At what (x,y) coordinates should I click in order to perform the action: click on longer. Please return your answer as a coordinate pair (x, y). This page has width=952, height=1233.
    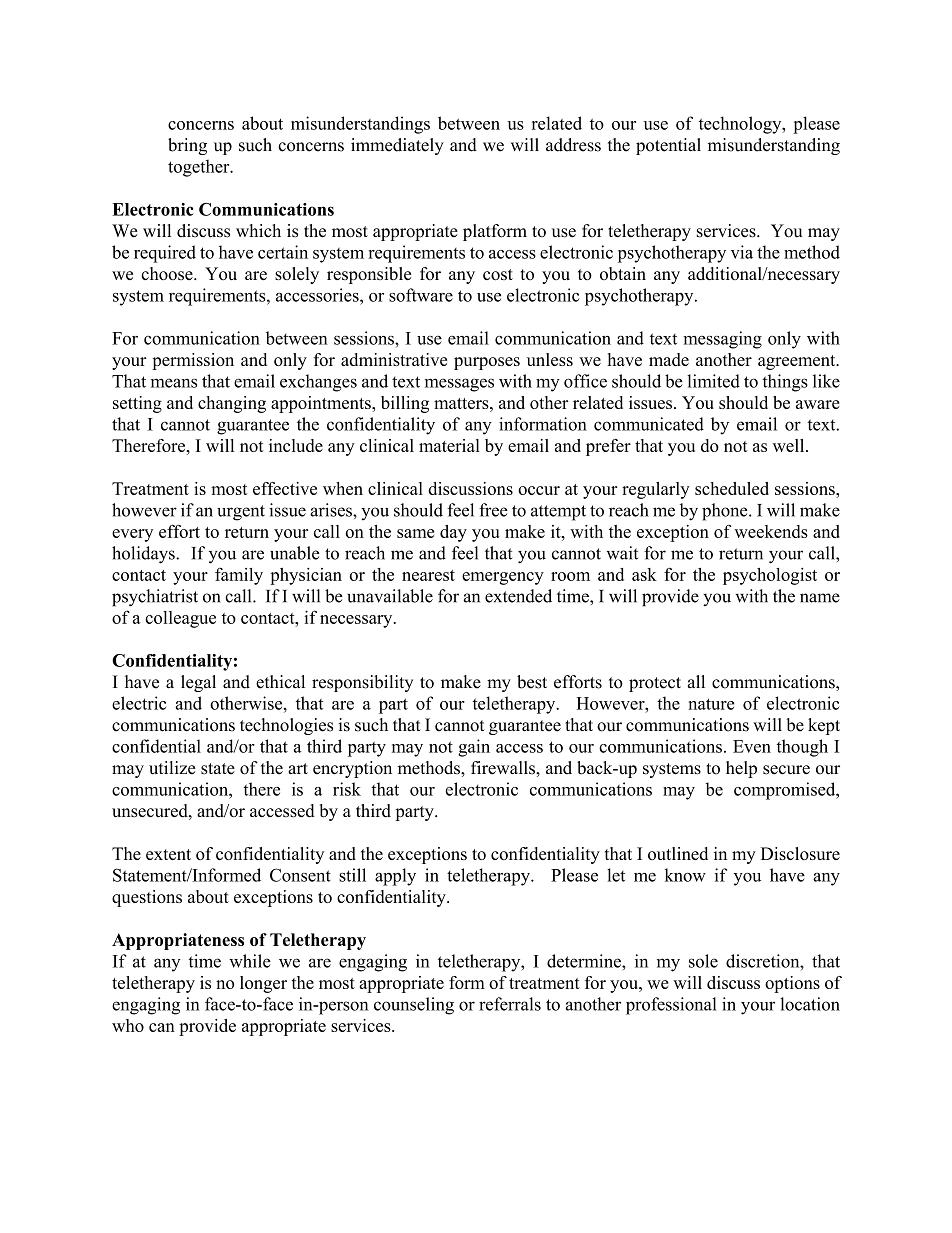
    Looking at the image, I should click on (263, 984).
